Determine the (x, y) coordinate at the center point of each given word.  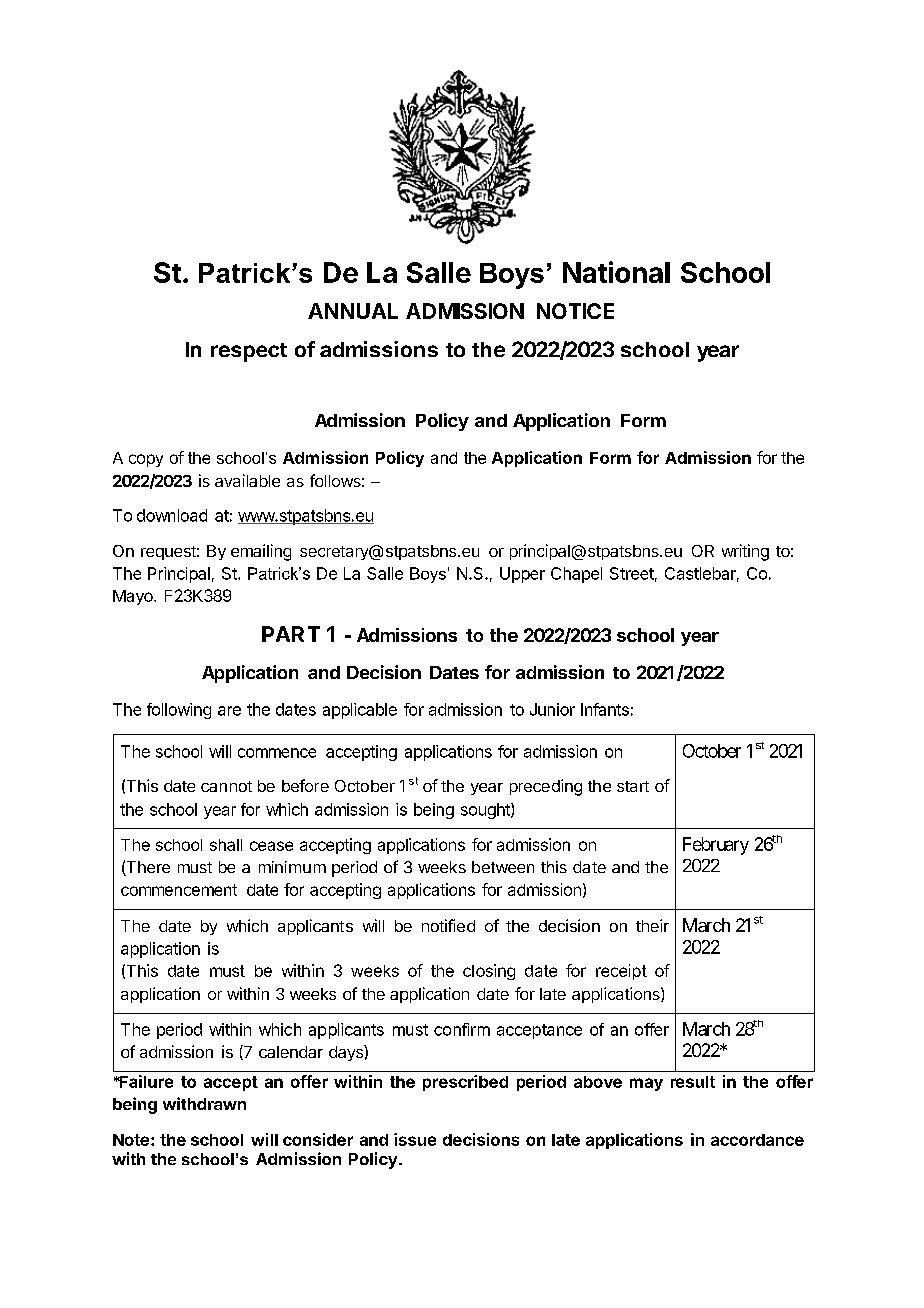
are (229, 711)
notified (448, 925)
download (172, 515)
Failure (145, 1081)
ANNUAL (353, 311)
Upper (522, 575)
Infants (605, 709)
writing (745, 552)
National (616, 272)
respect (249, 352)
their (652, 925)
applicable (360, 711)
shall (226, 845)
